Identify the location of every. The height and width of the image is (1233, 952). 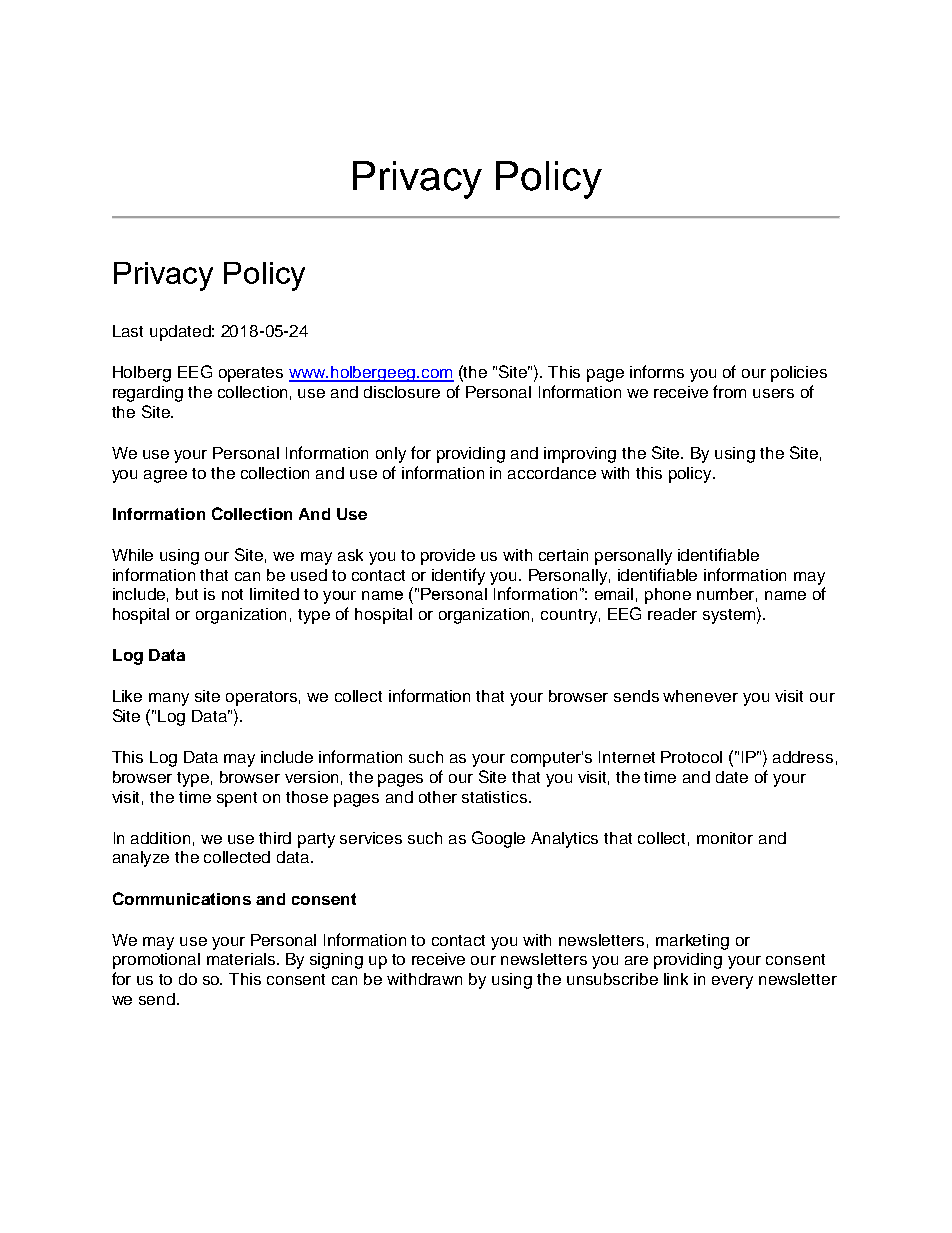
(732, 982).
